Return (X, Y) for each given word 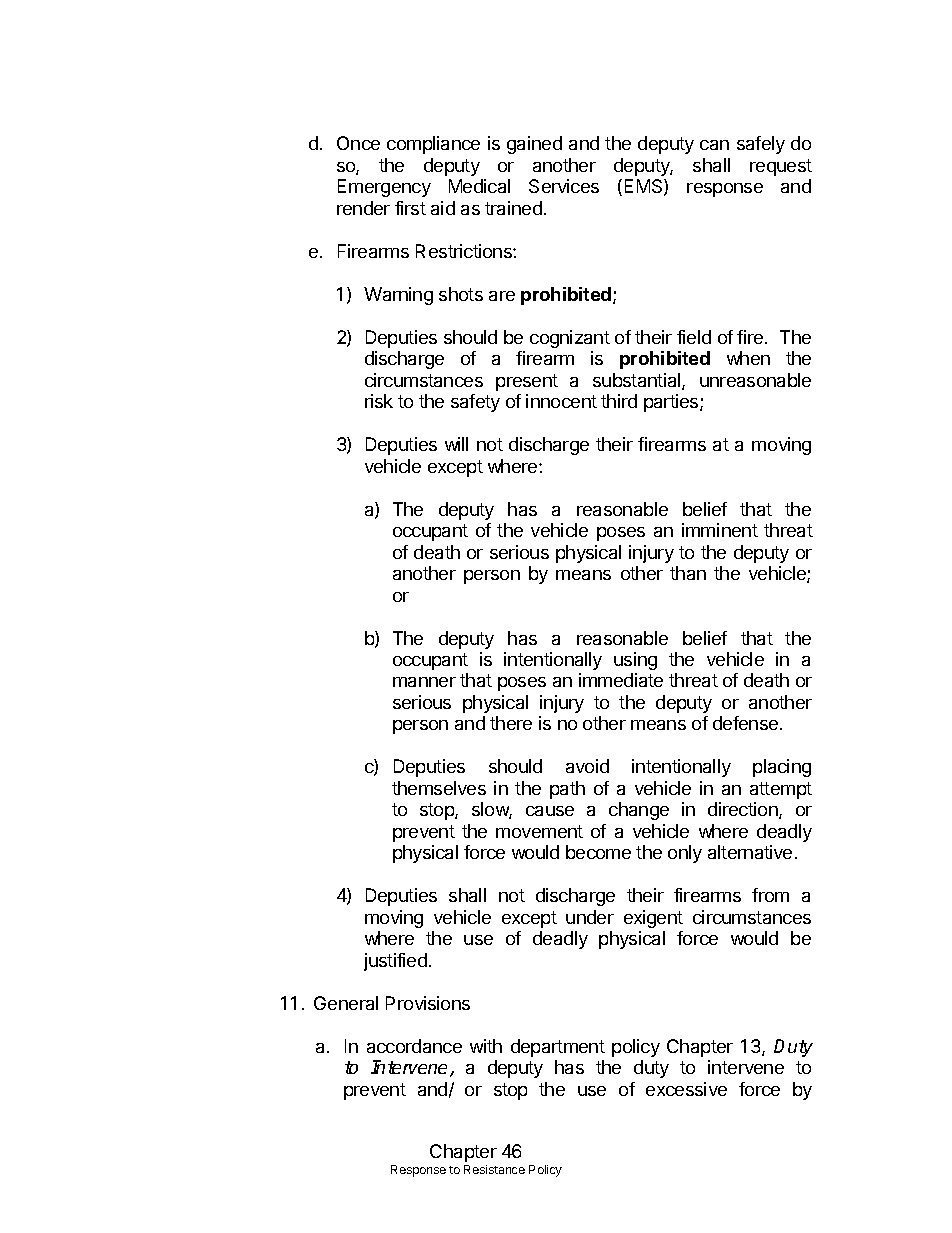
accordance (414, 1046)
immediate (621, 680)
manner (424, 682)
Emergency (384, 188)
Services (564, 186)
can (714, 145)
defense (747, 723)
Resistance (494, 1169)
